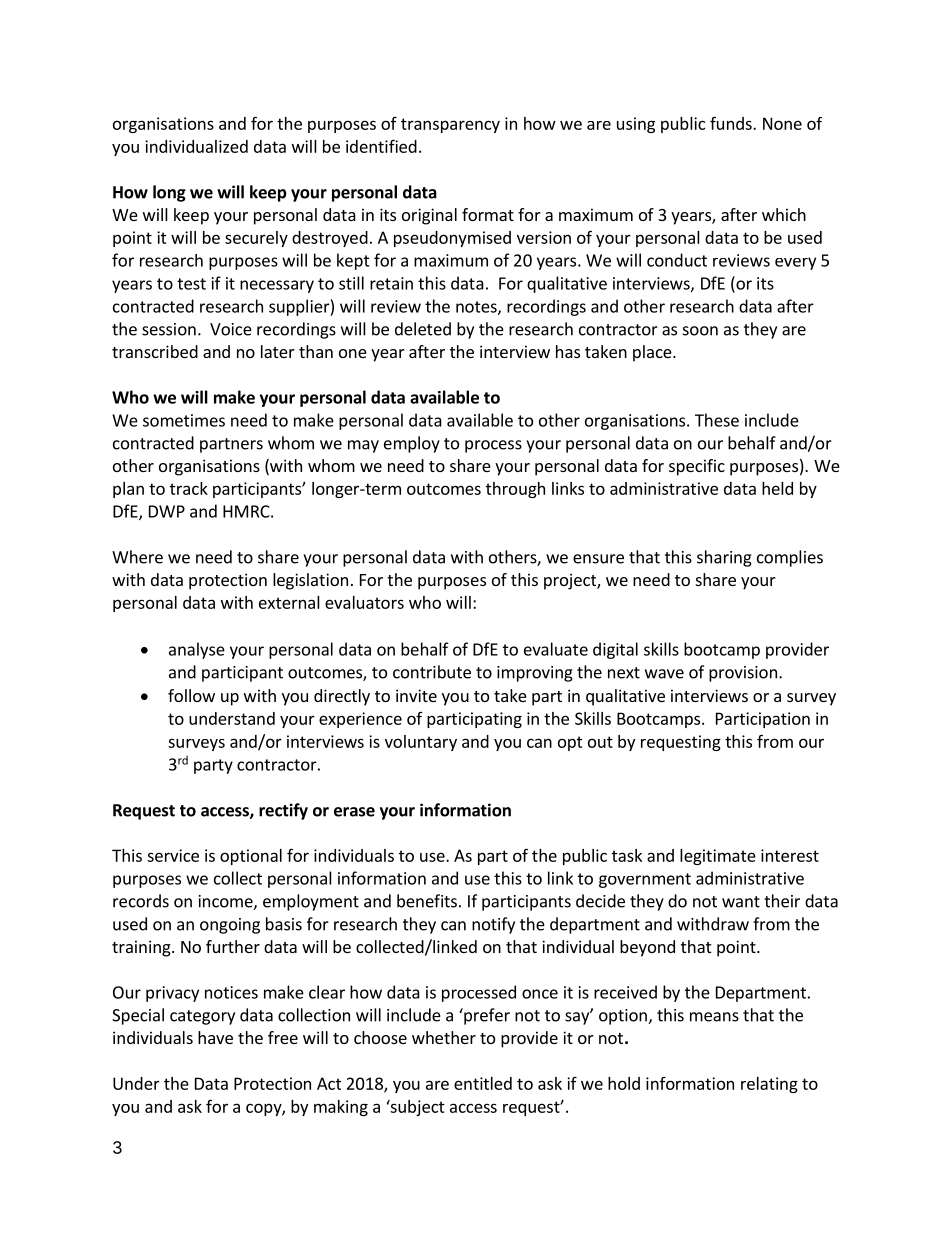 The width and height of the screenshot is (952, 1233). What do you see at coordinates (450, 125) in the screenshot?
I see `transparency` at bounding box center [450, 125].
